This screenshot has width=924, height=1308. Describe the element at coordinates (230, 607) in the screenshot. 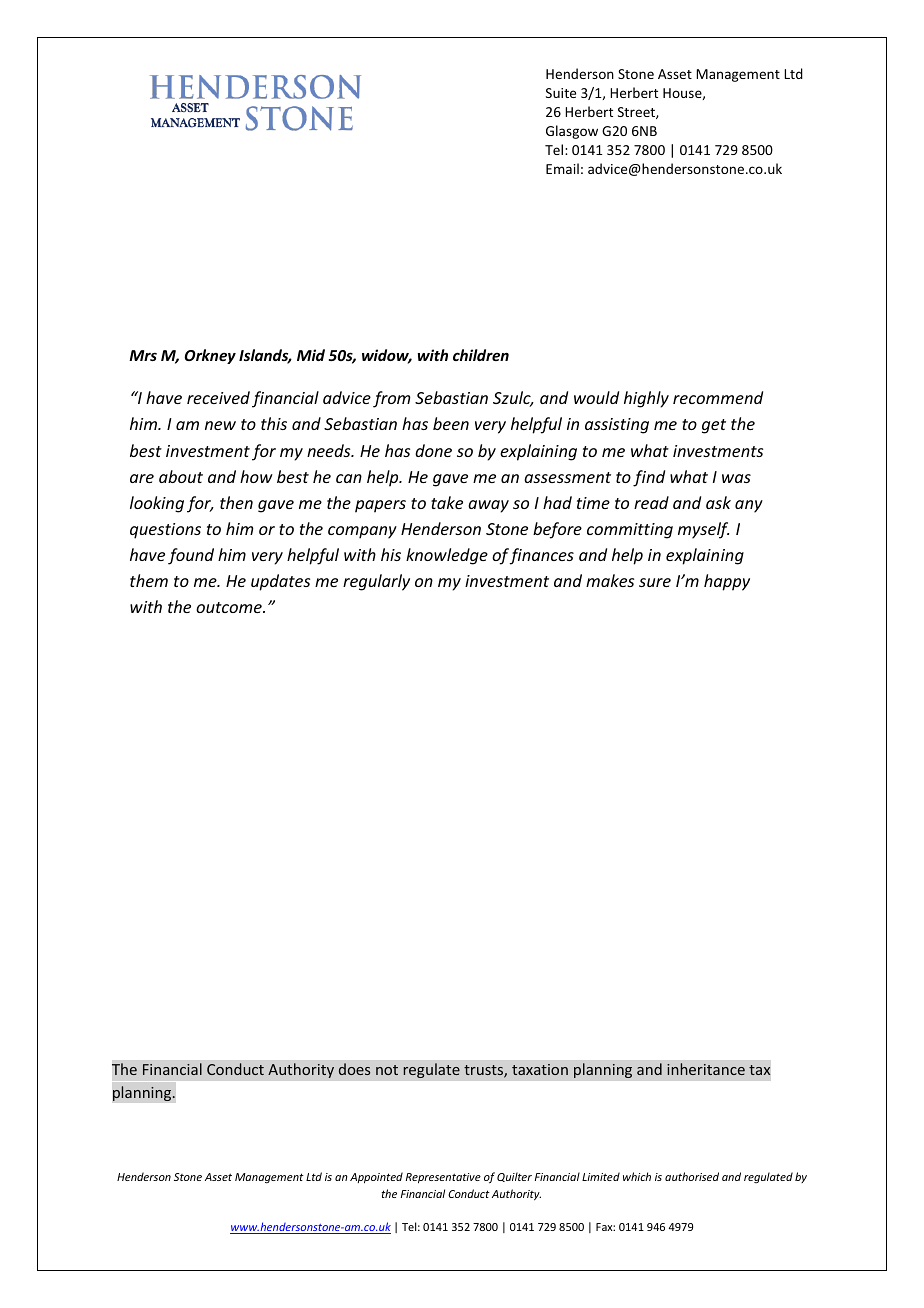

I see `outcome` at that location.
